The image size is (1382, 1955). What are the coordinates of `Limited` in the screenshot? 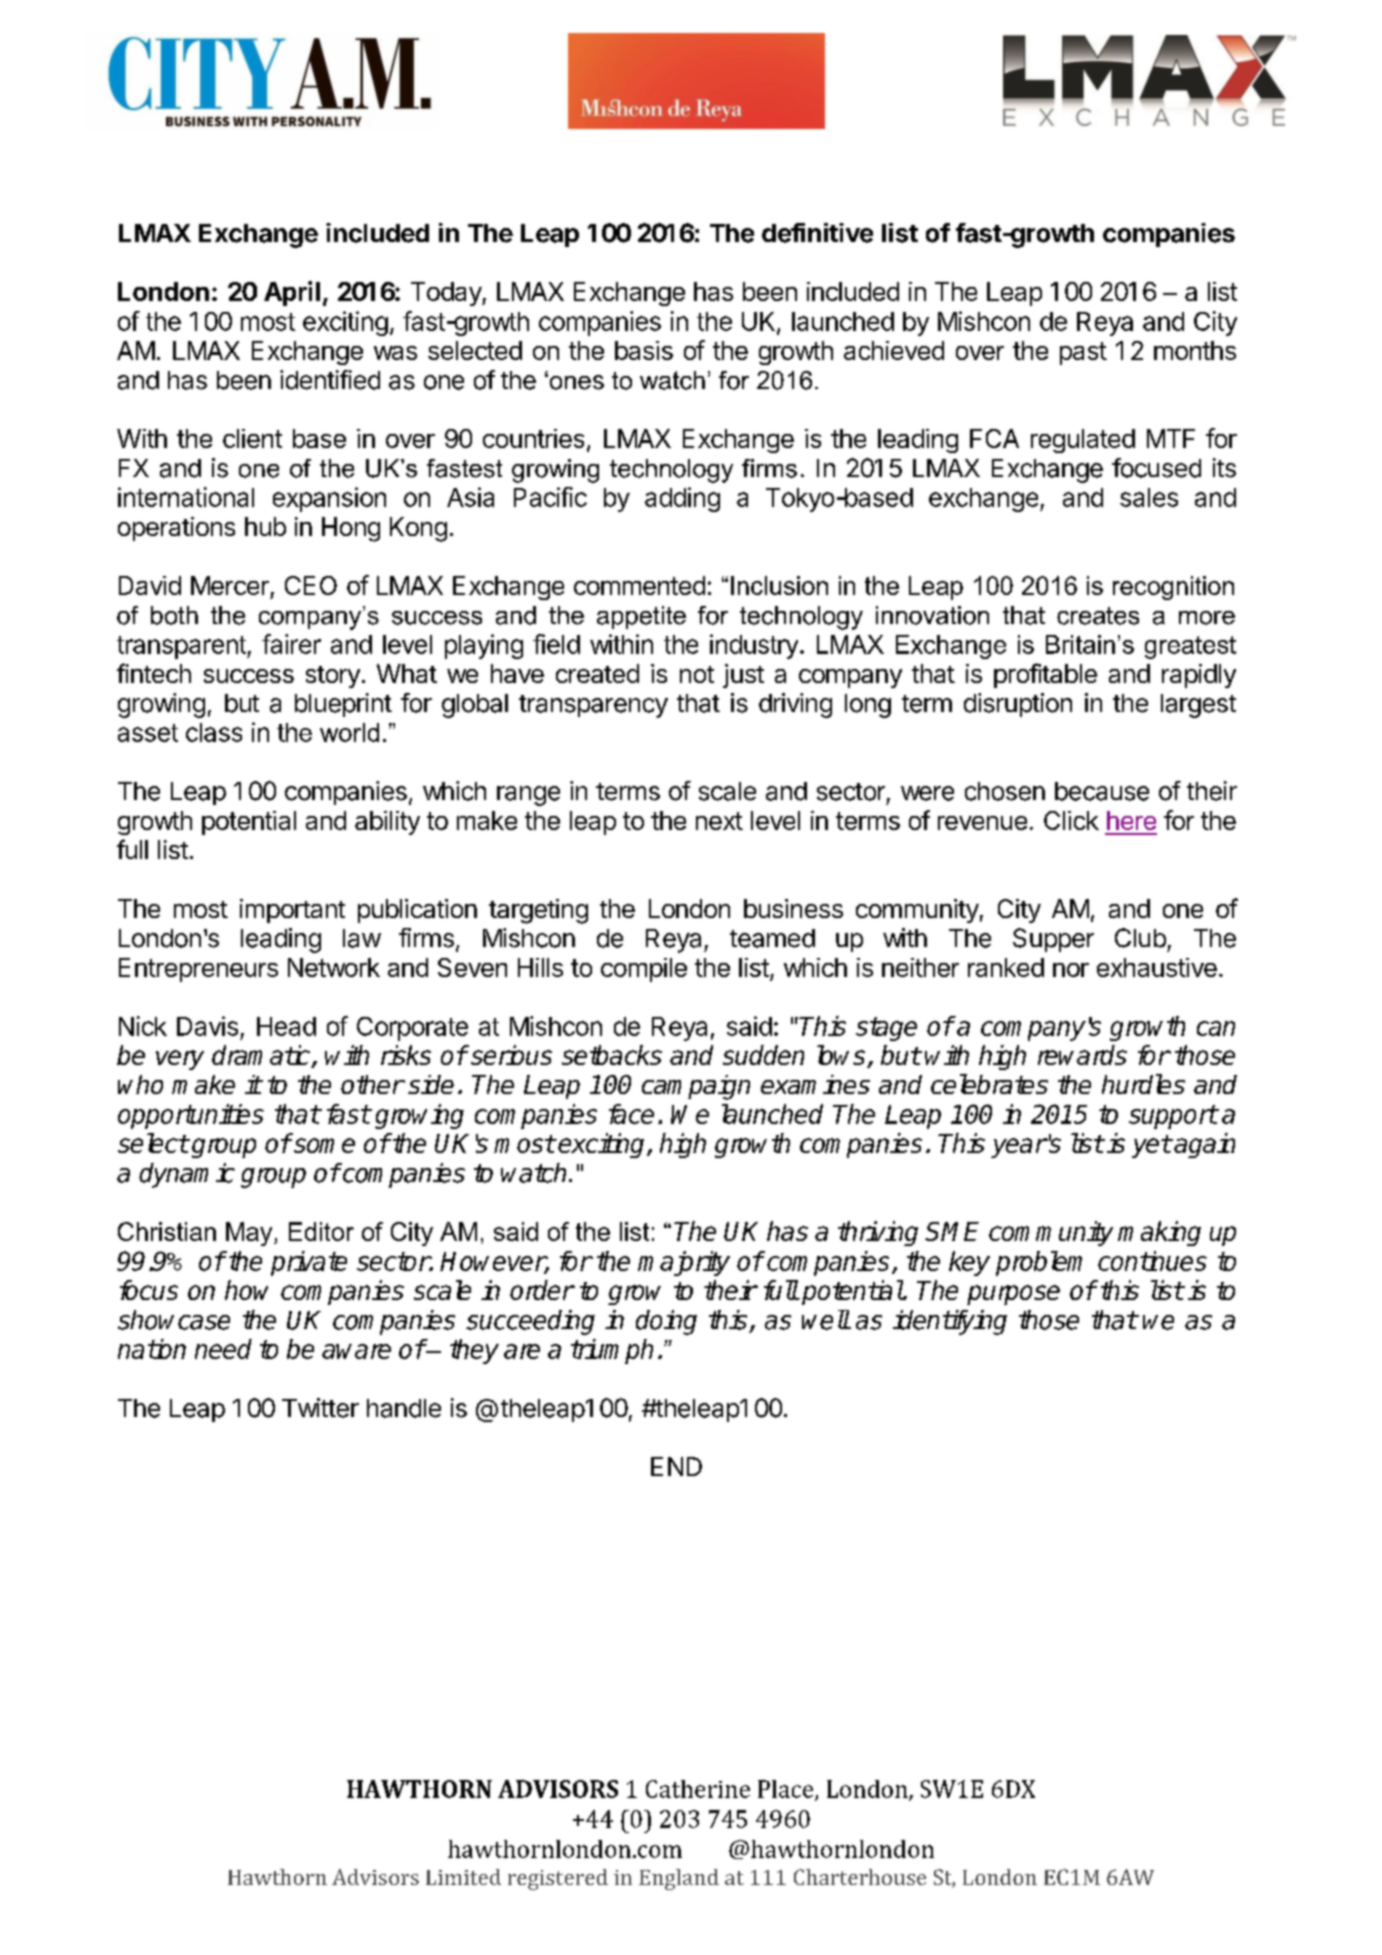 It's located at (463, 1877).
